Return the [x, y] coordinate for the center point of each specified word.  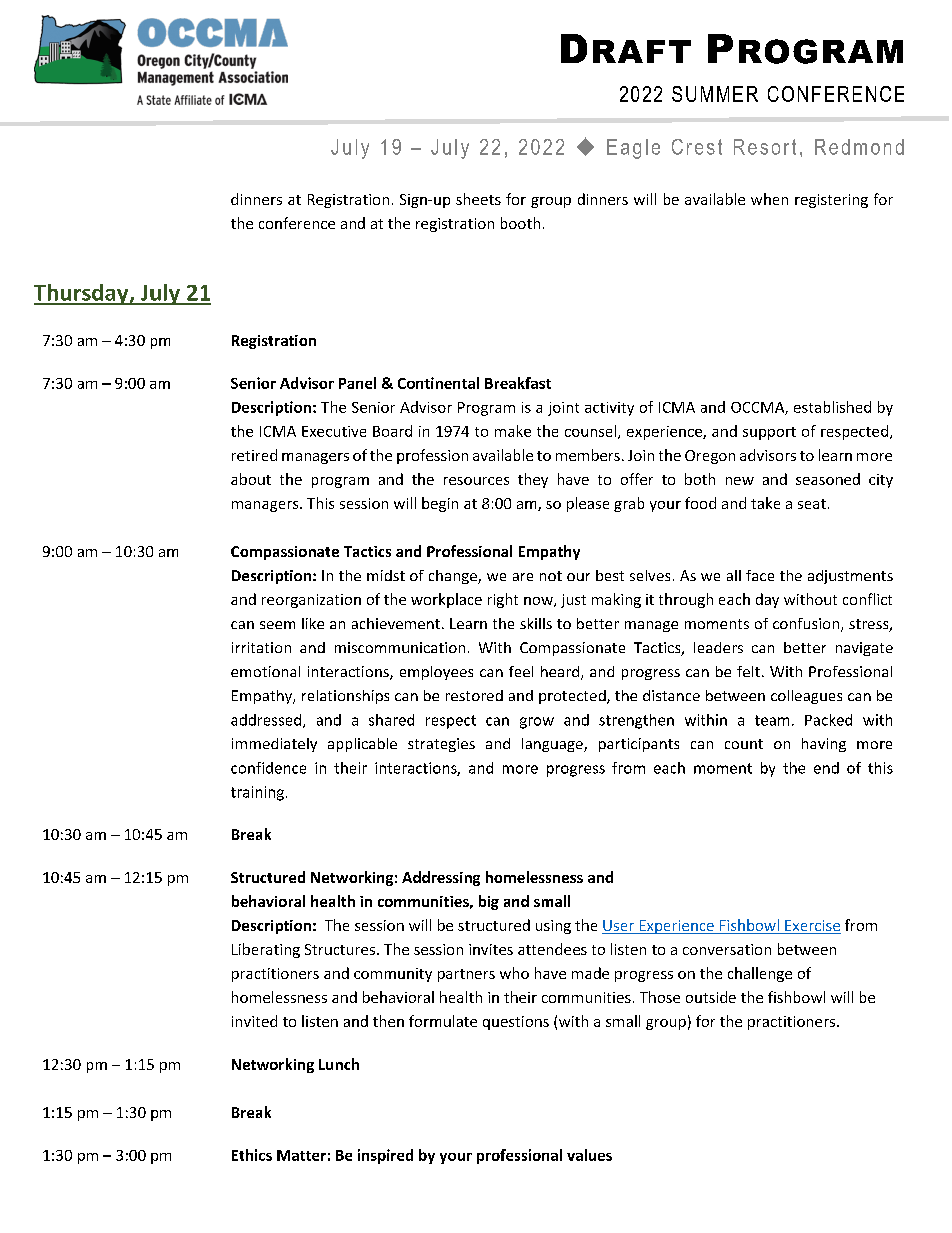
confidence [268, 768]
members [588, 455]
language [553, 745]
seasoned [828, 479]
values [589, 1155]
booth [520, 223]
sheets [478, 199]
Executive [334, 431]
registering [831, 201]
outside [711, 997]
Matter [301, 1155]
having [824, 745]
